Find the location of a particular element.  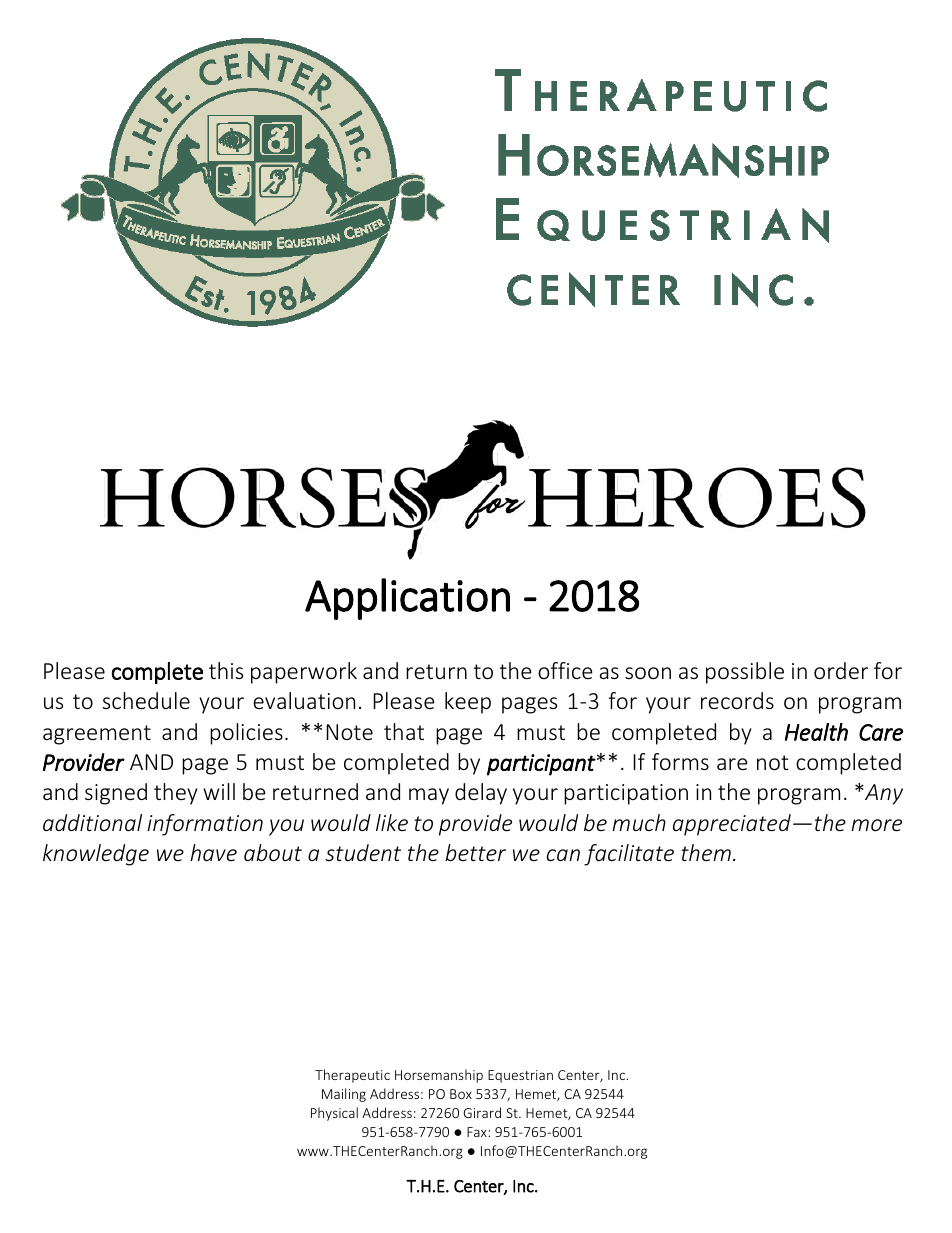

Application is located at coordinates (407, 599).
